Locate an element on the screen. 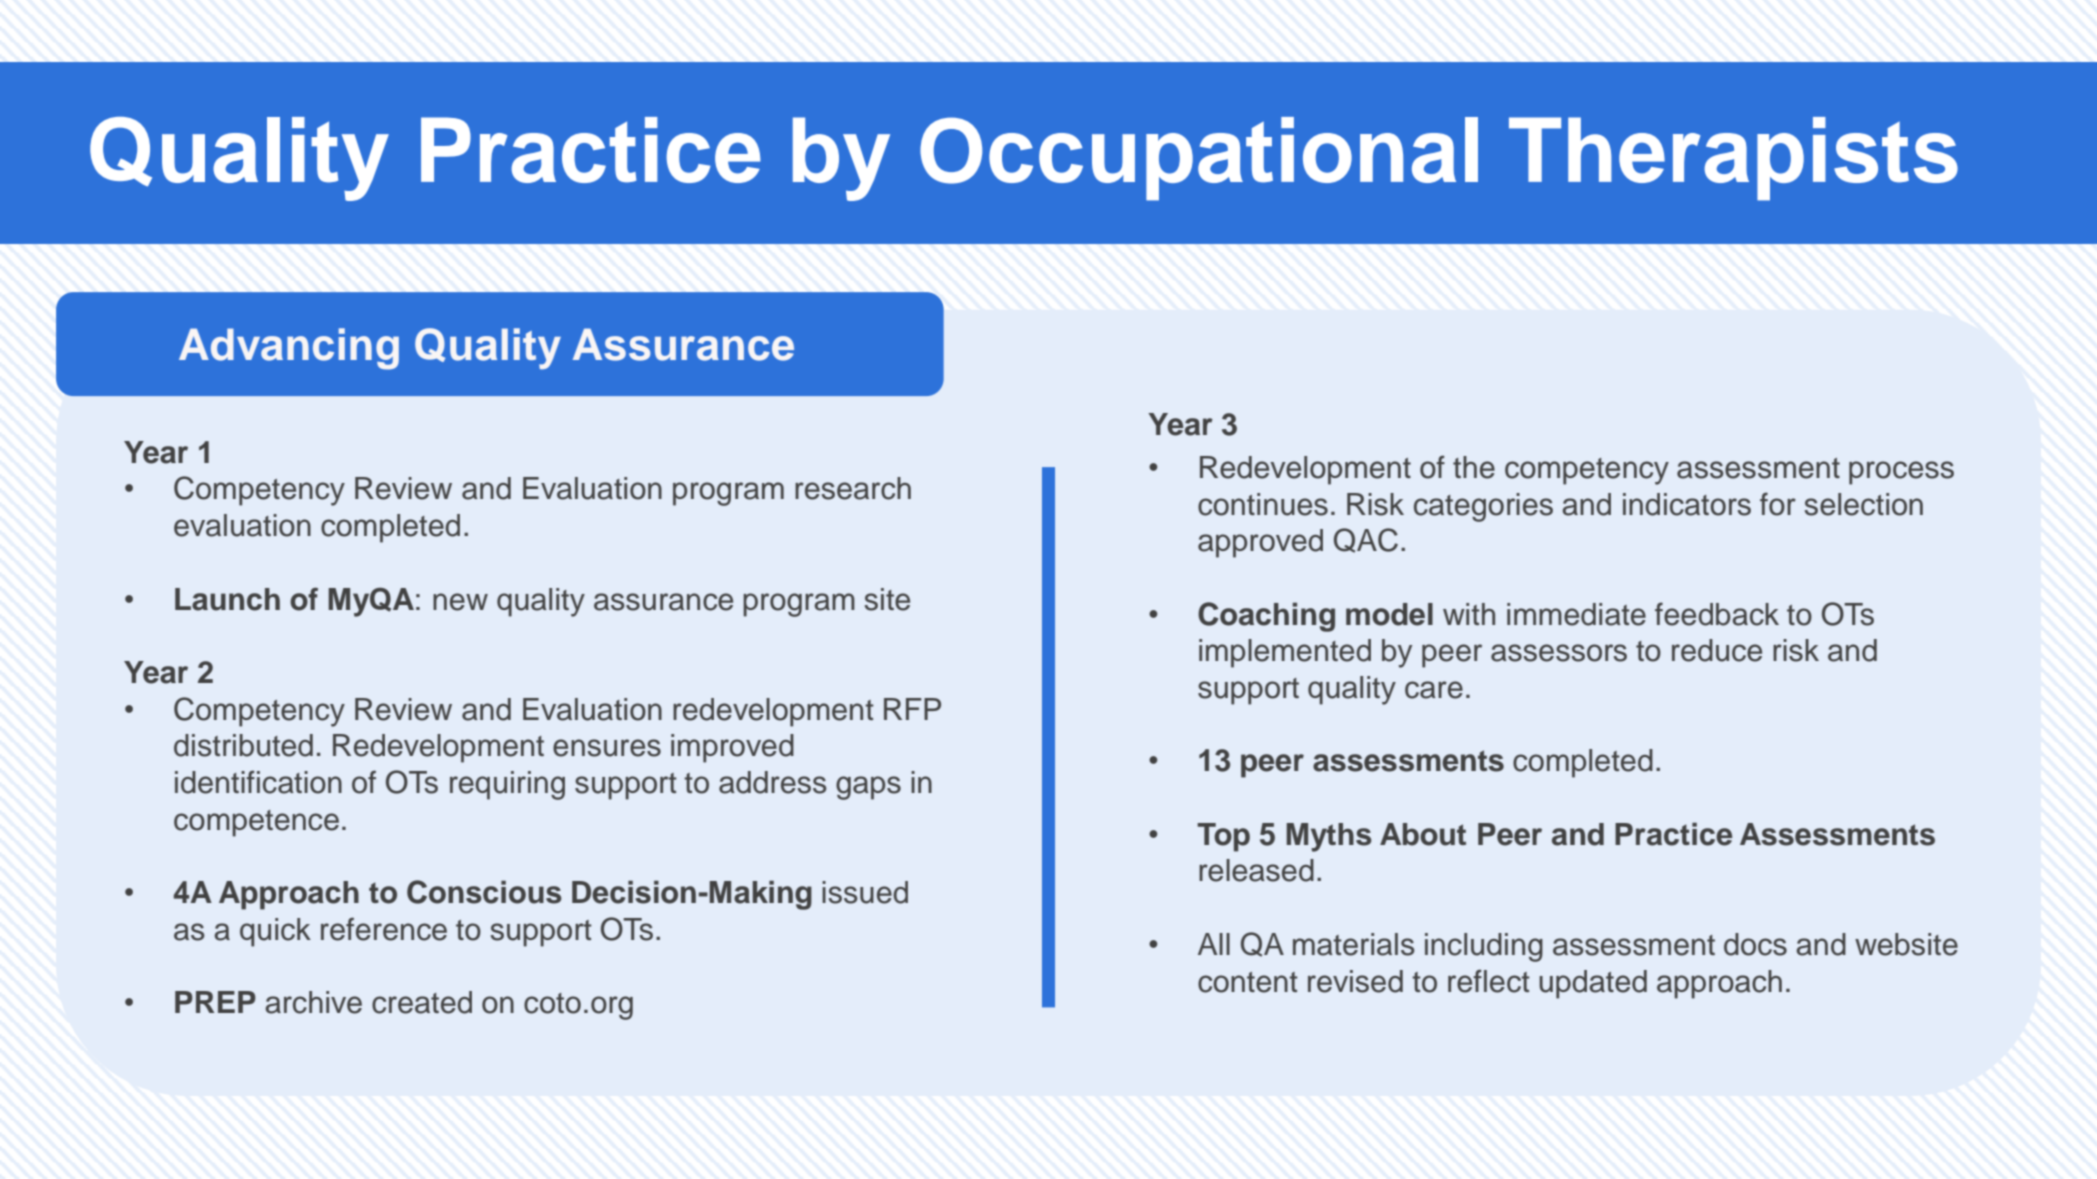 Image resolution: width=2097 pixels, height=1179 pixels. Occupational is located at coordinates (1199, 159).
